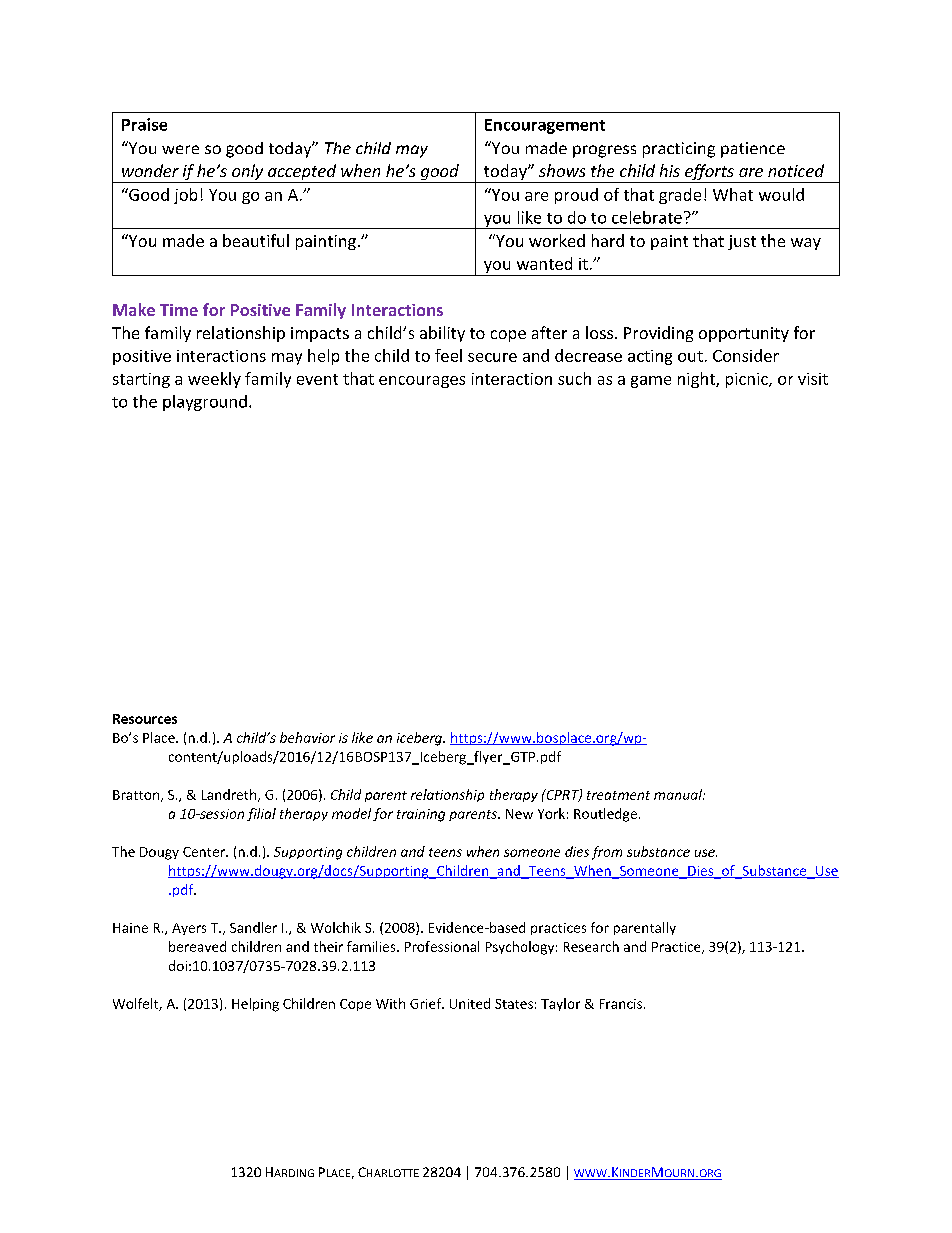  Describe the element at coordinates (205, 403) in the image. I see `playground` at that location.
